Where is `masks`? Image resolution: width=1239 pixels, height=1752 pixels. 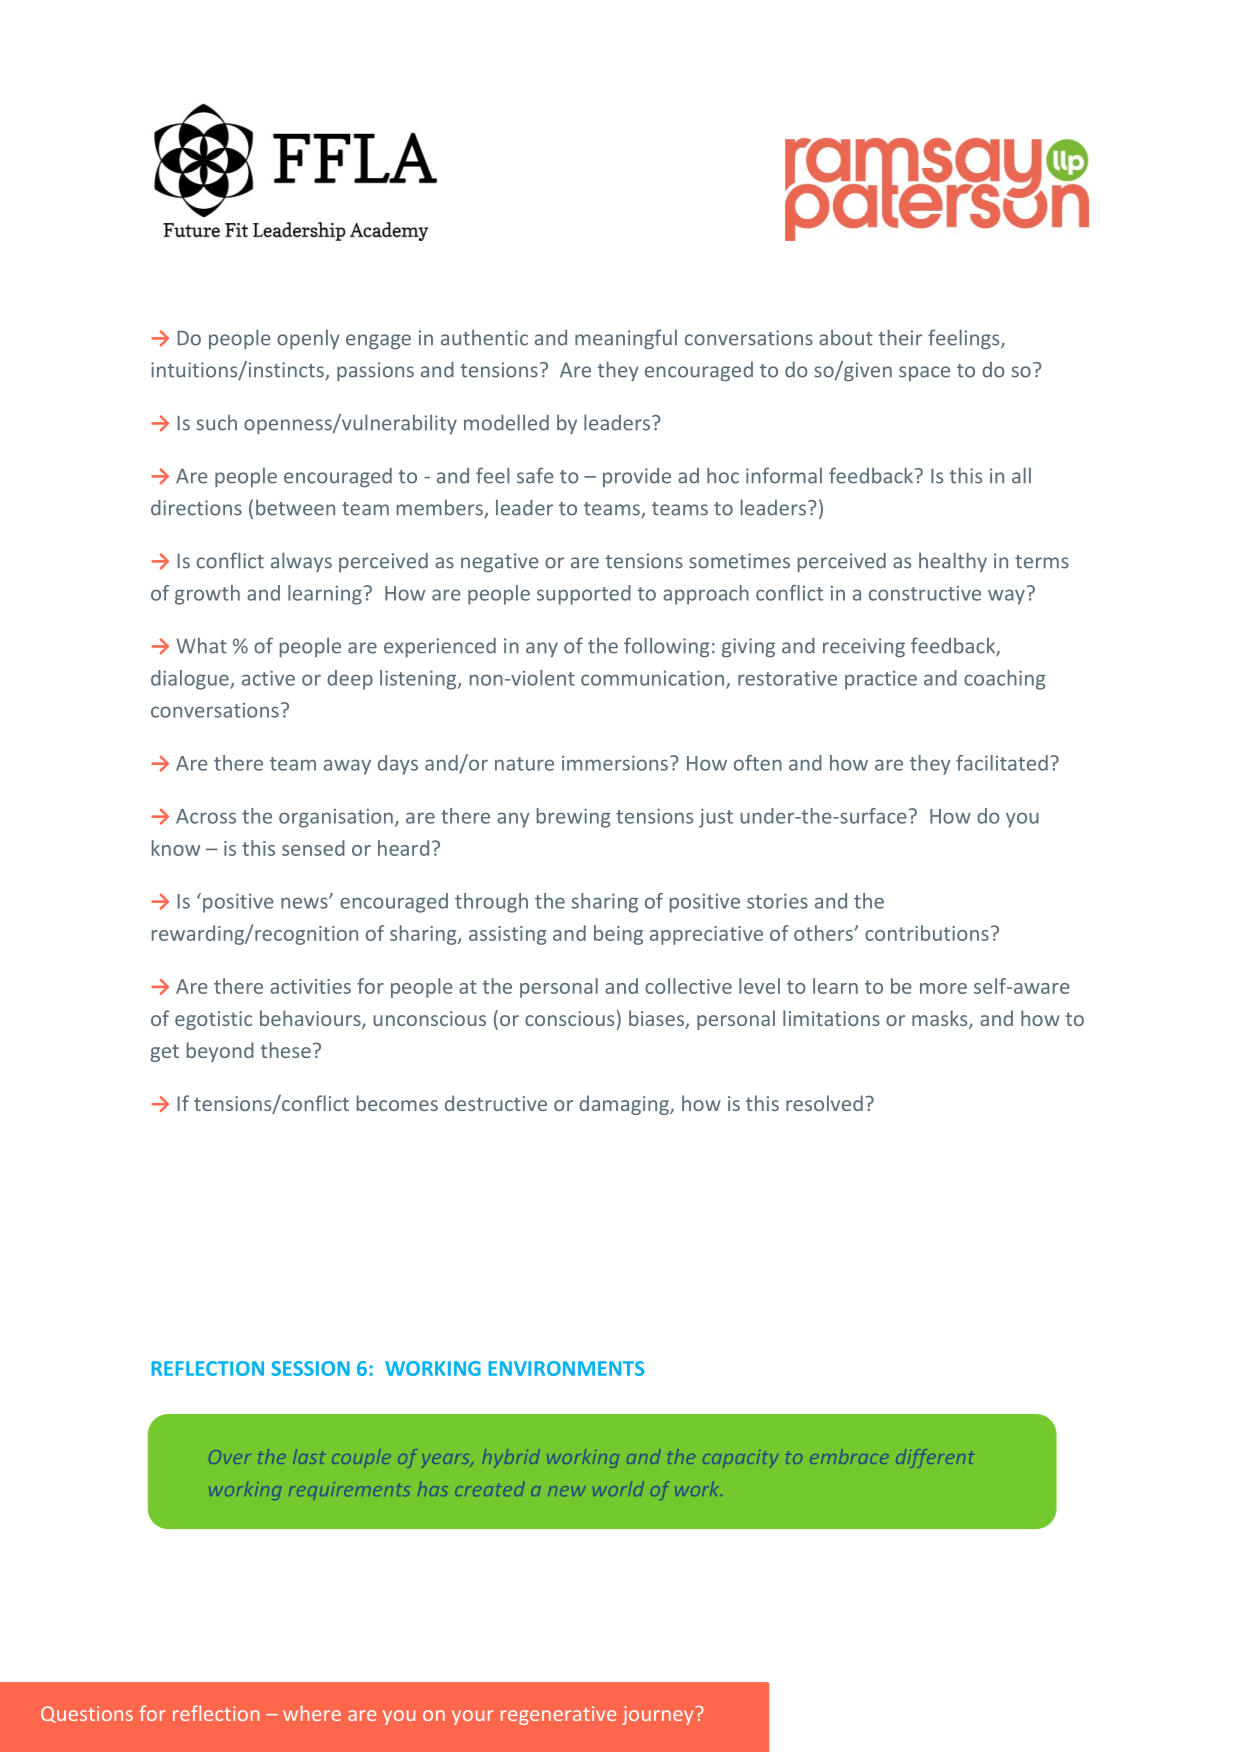
masks is located at coordinates (941, 1019).
